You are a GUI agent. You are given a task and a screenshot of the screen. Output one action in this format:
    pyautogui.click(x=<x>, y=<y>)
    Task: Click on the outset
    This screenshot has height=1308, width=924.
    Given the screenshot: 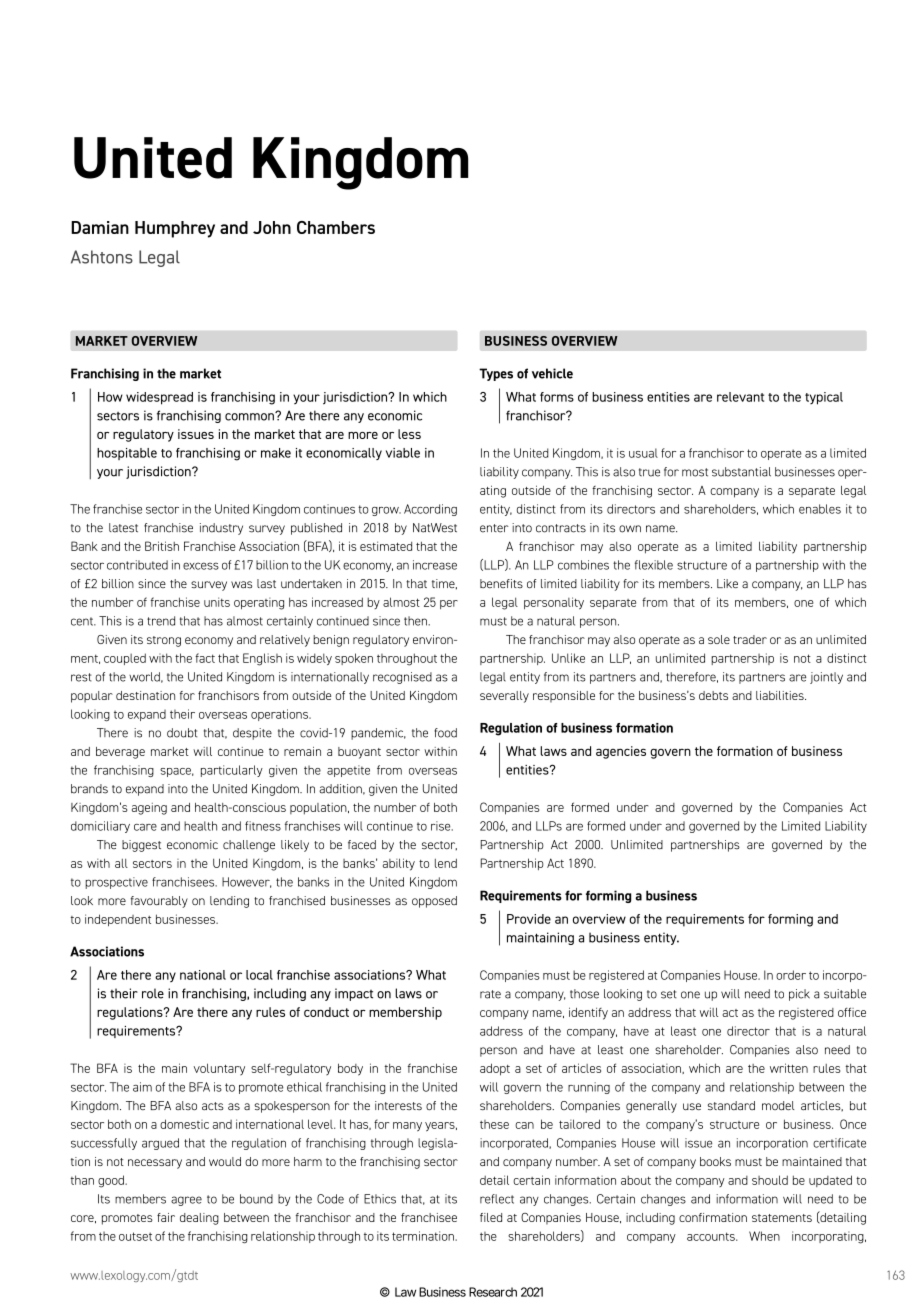 What is the action you would take?
    pyautogui.click(x=135, y=1236)
